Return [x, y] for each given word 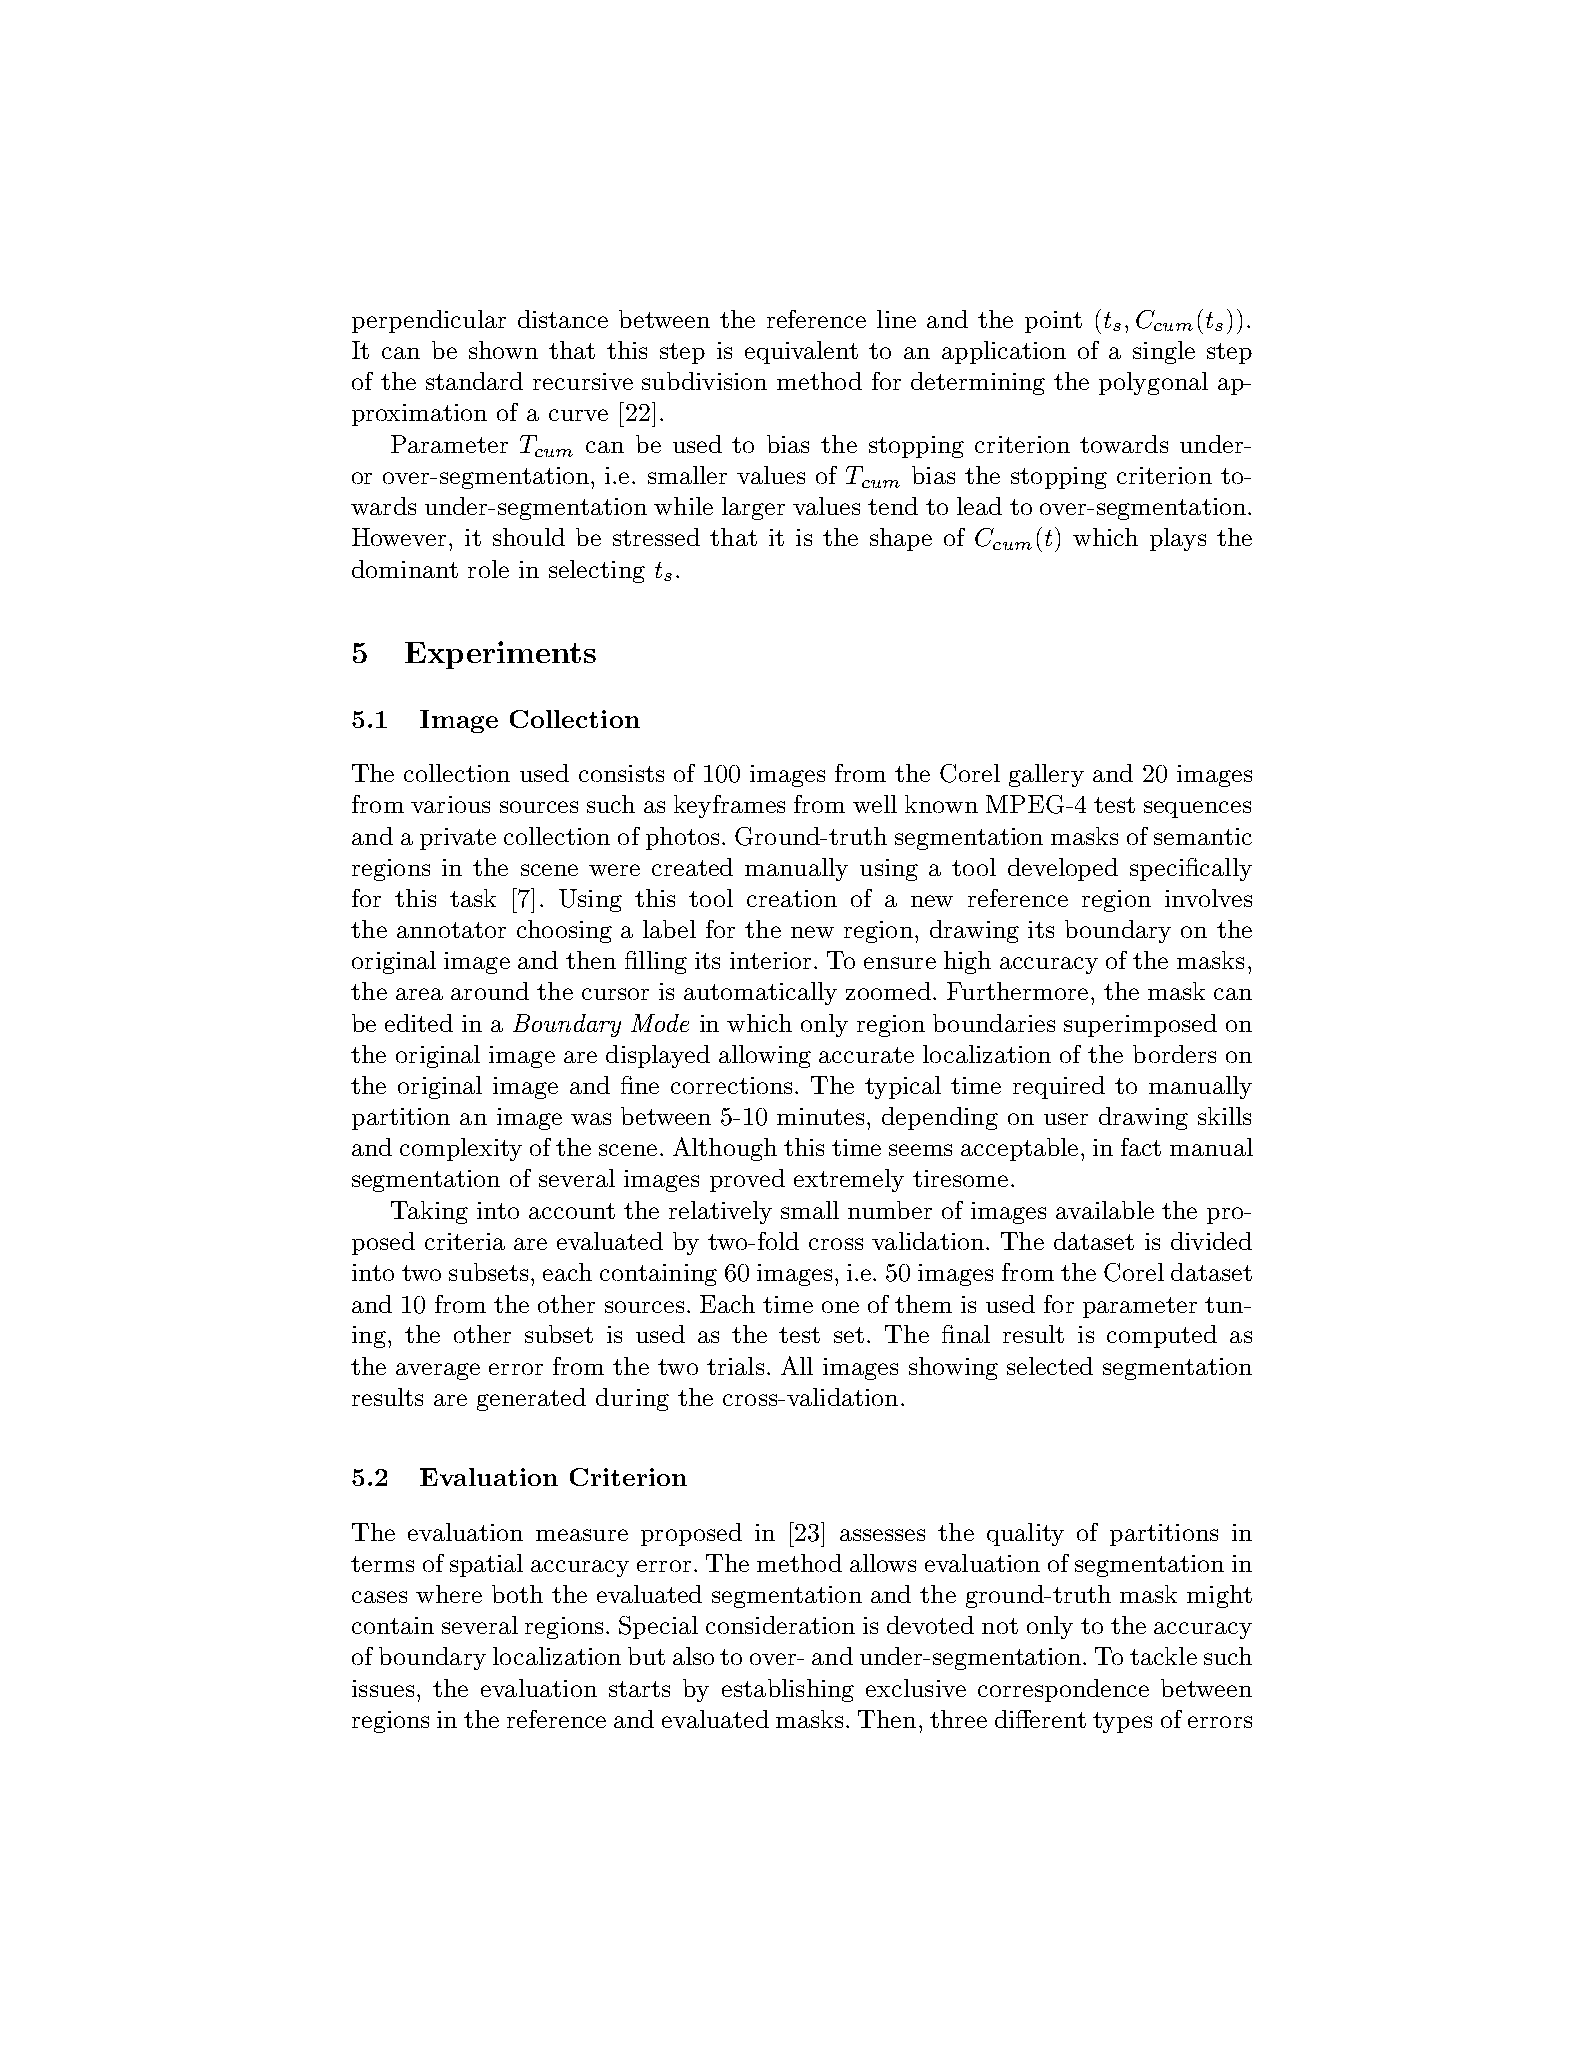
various [450, 804]
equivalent [801, 352]
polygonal [1153, 383]
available [1105, 1210]
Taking [429, 1212]
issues [383, 1688]
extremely [849, 1180]
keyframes [729, 806]
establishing [788, 1690]
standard [474, 381]
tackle [1163, 1656]
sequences [1197, 809]
